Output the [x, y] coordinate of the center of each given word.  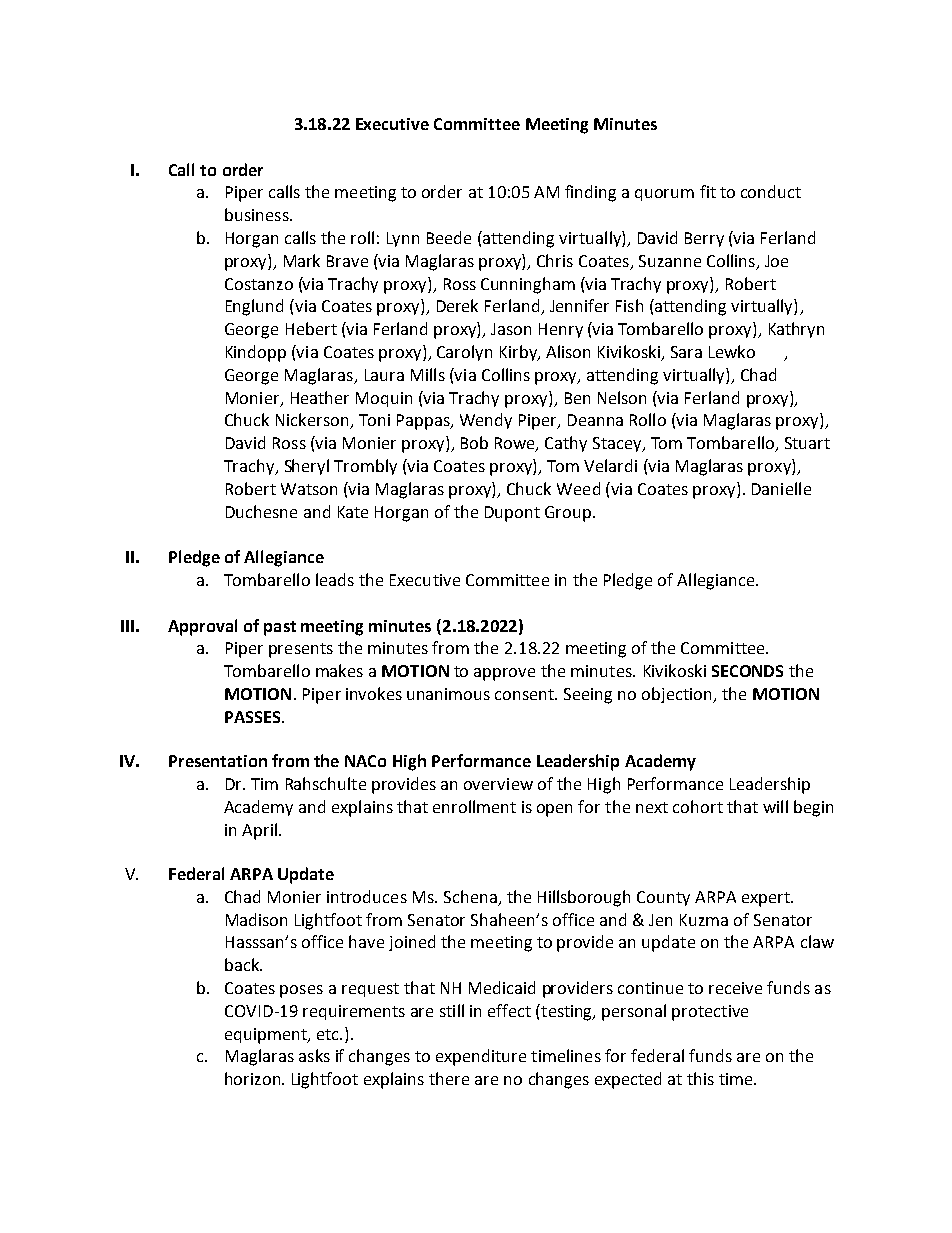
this [700, 1078]
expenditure [481, 1057]
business [258, 214]
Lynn [403, 239]
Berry [704, 239]
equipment [267, 1036]
